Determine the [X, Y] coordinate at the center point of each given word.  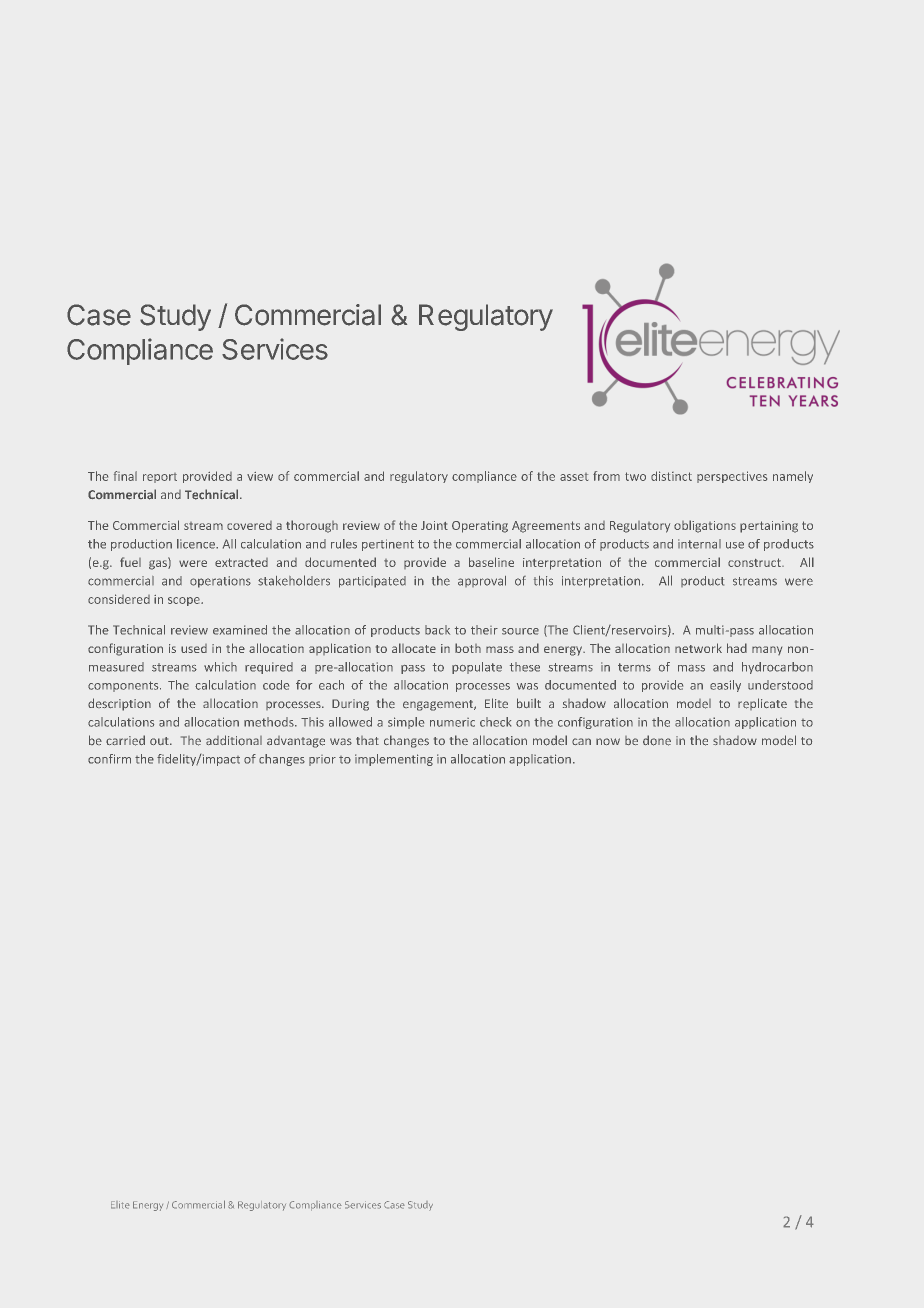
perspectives [732, 477]
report [160, 478]
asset [574, 477]
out [160, 741]
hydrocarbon [777, 668]
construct [755, 562]
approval [482, 581]
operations [220, 582]
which [220, 667]
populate [477, 668]
